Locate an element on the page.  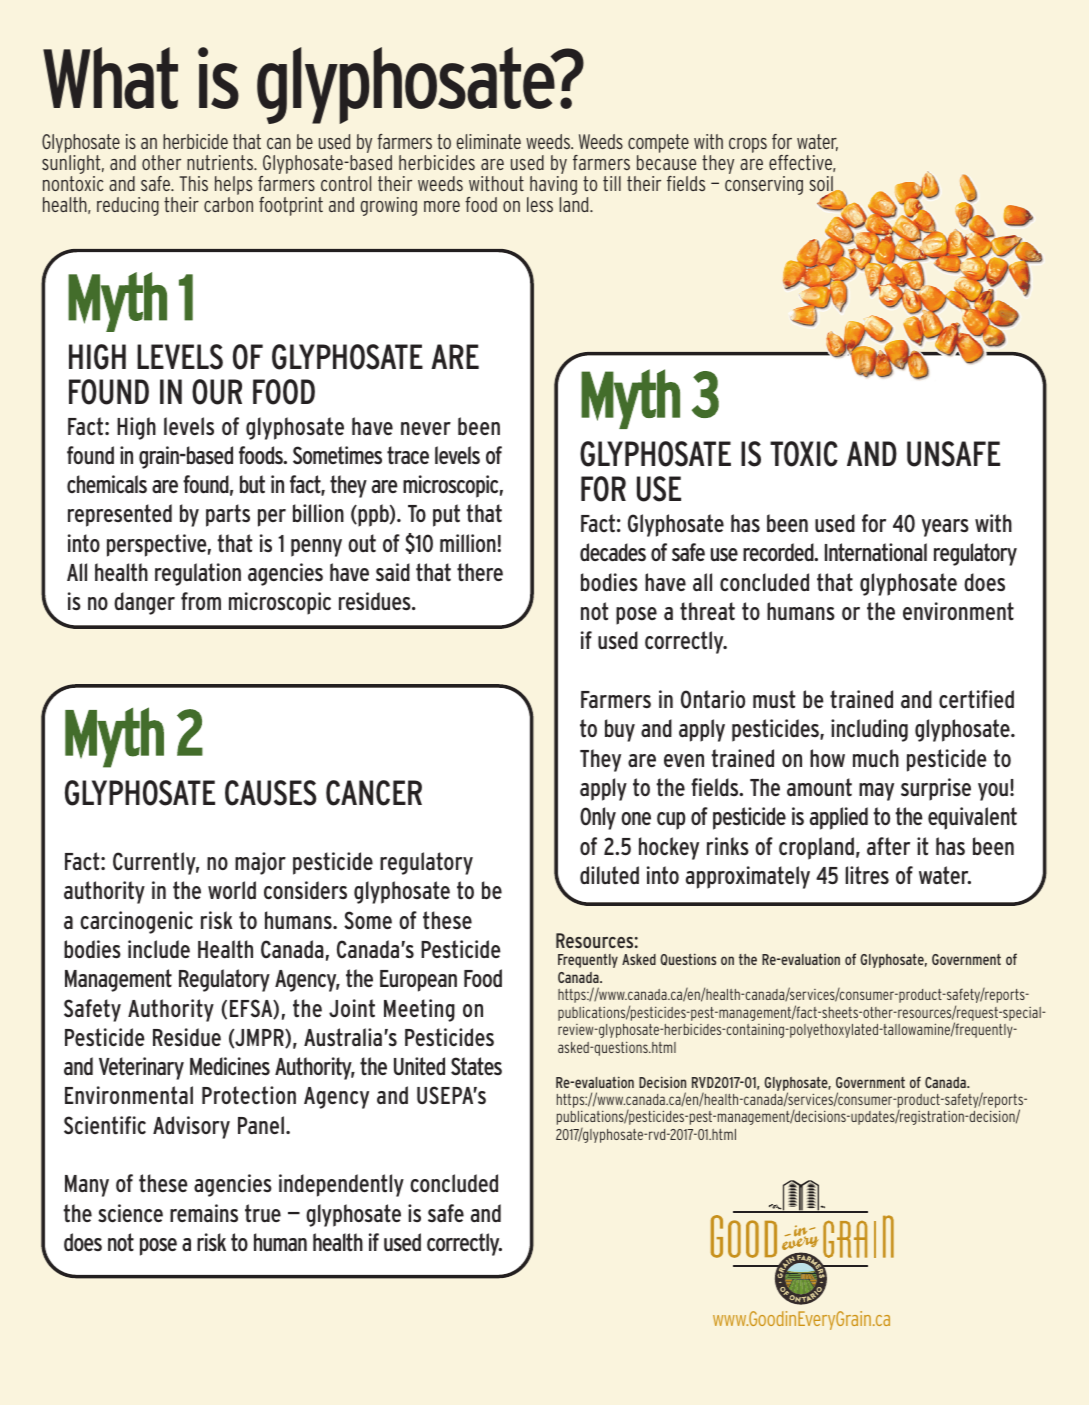
there is located at coordinates (480, 572).
